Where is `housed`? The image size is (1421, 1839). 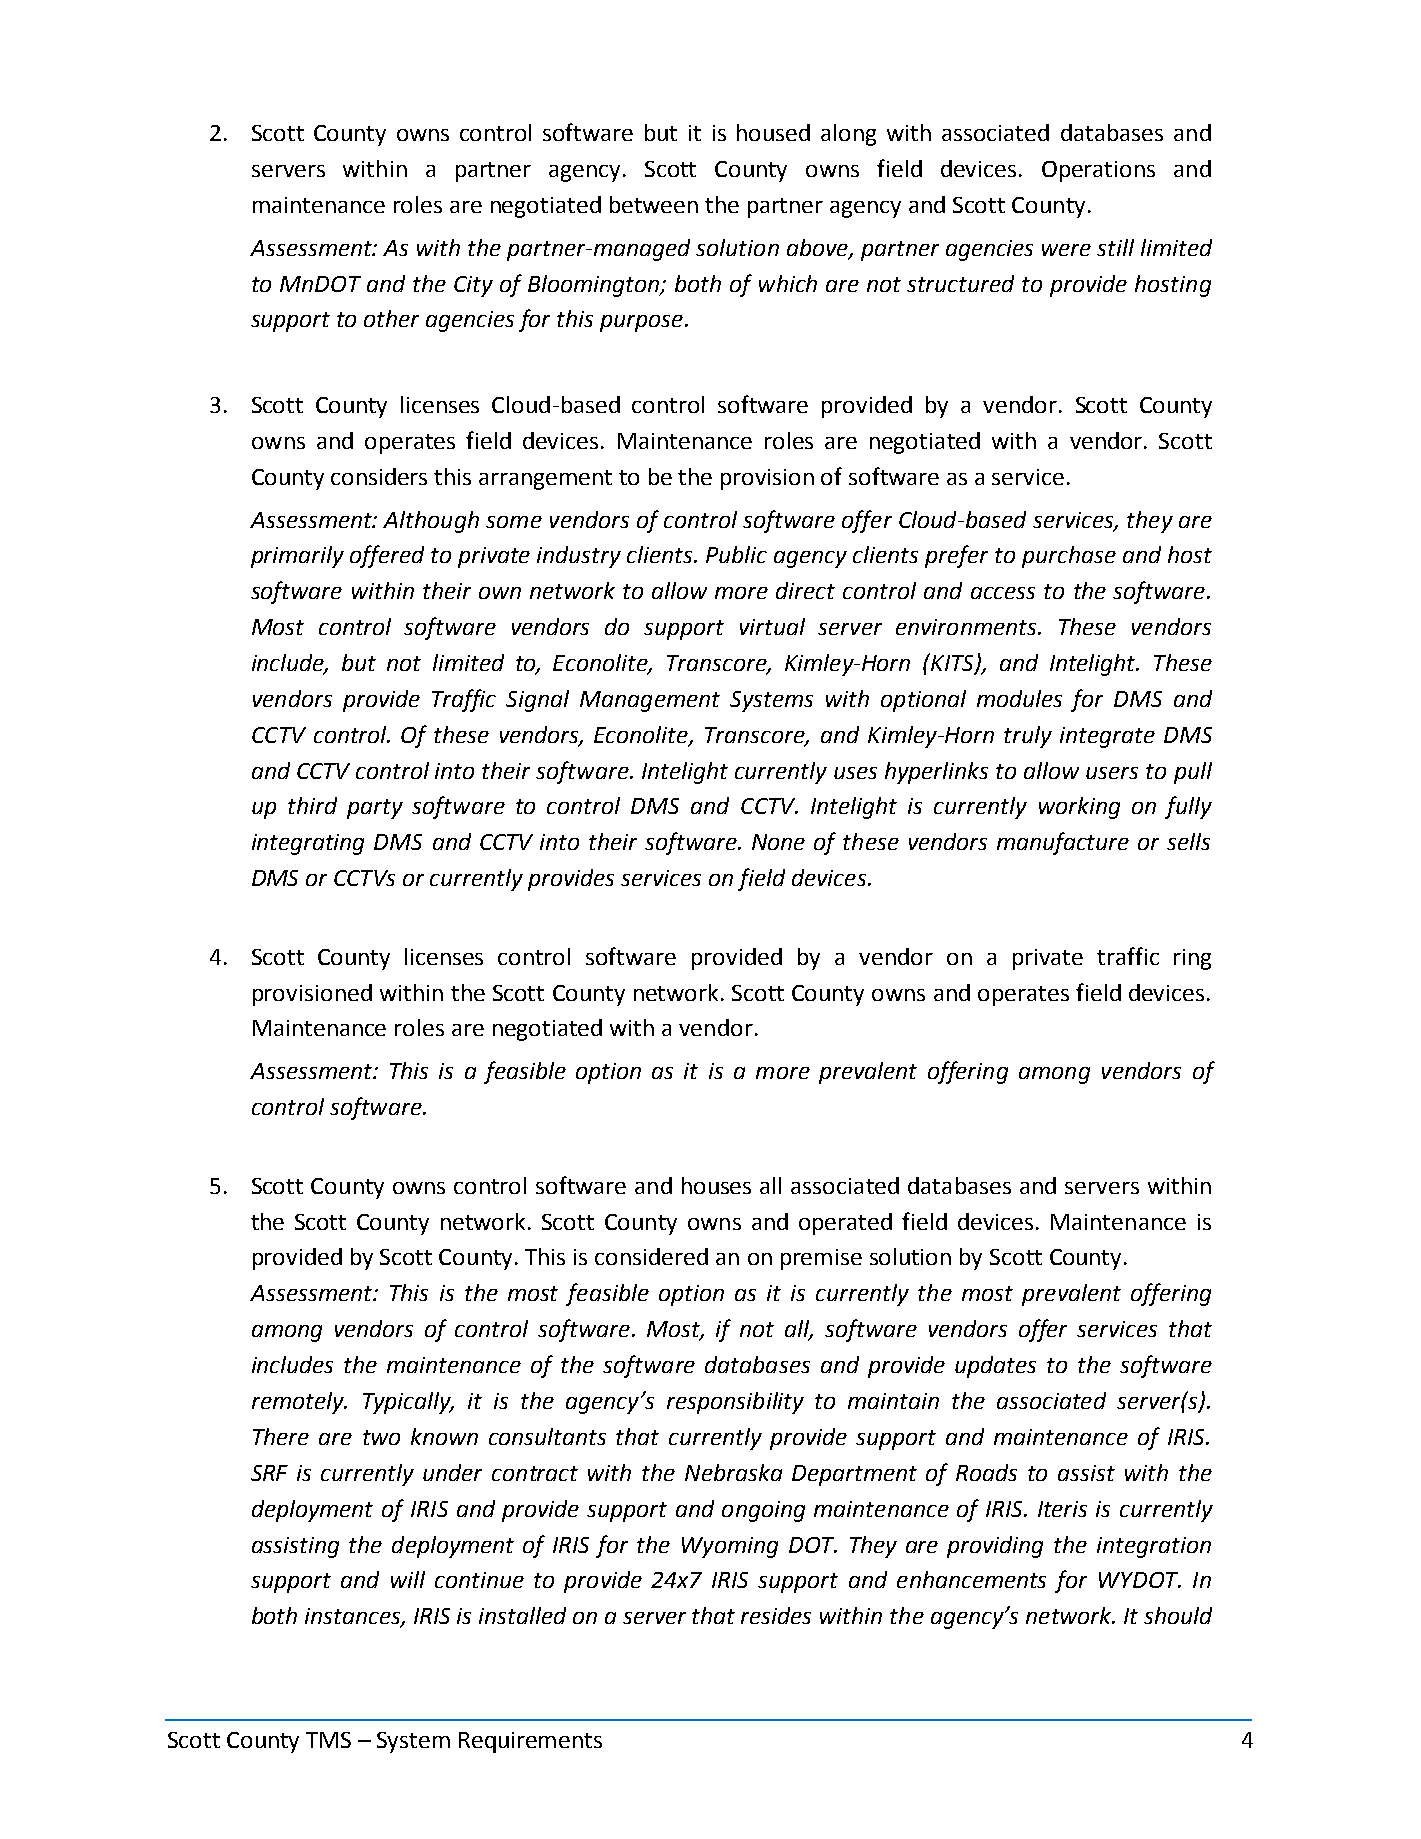 housed is located at coordinates (773, 132).
